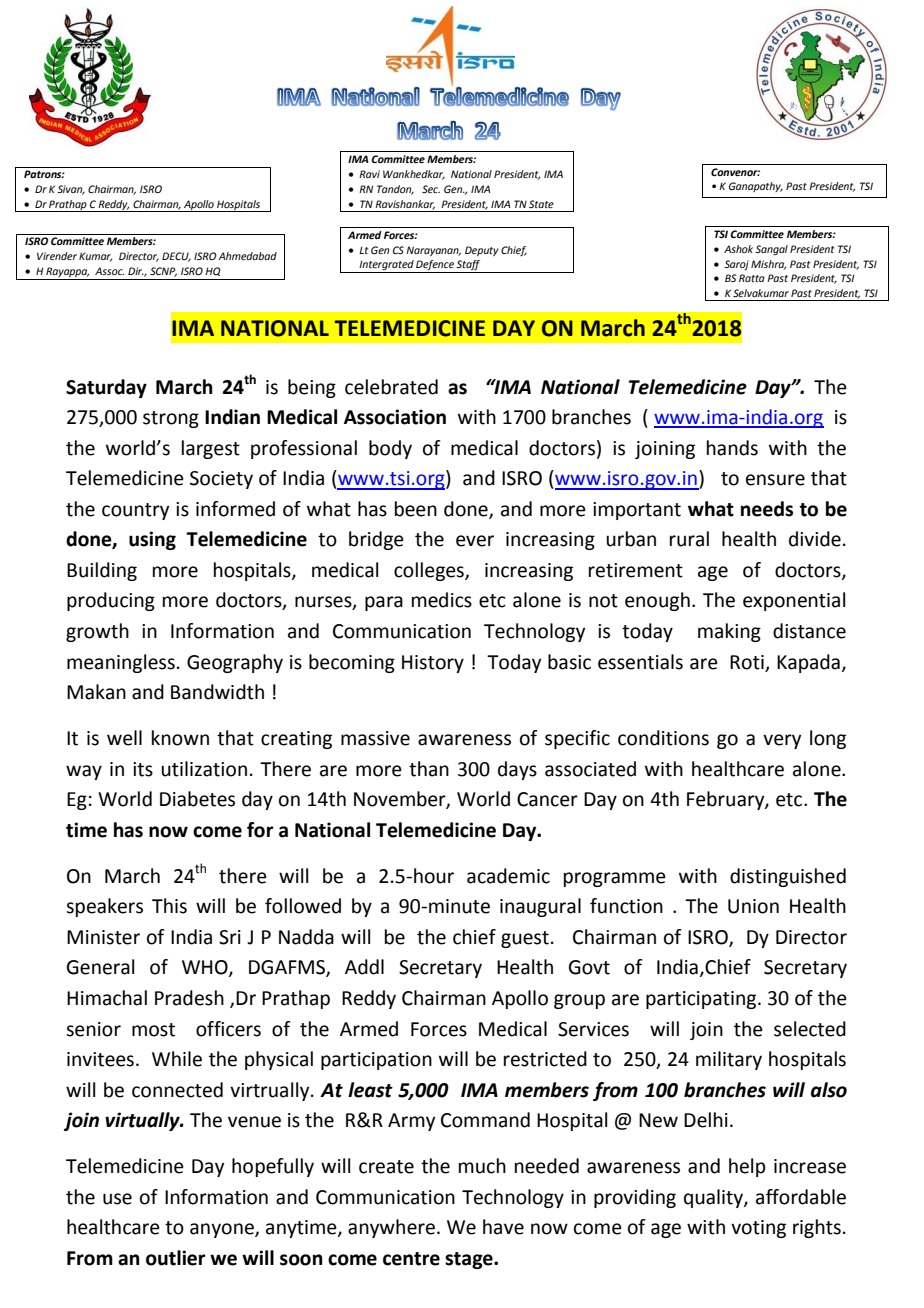  I want to click on very, so click(782, 741).
